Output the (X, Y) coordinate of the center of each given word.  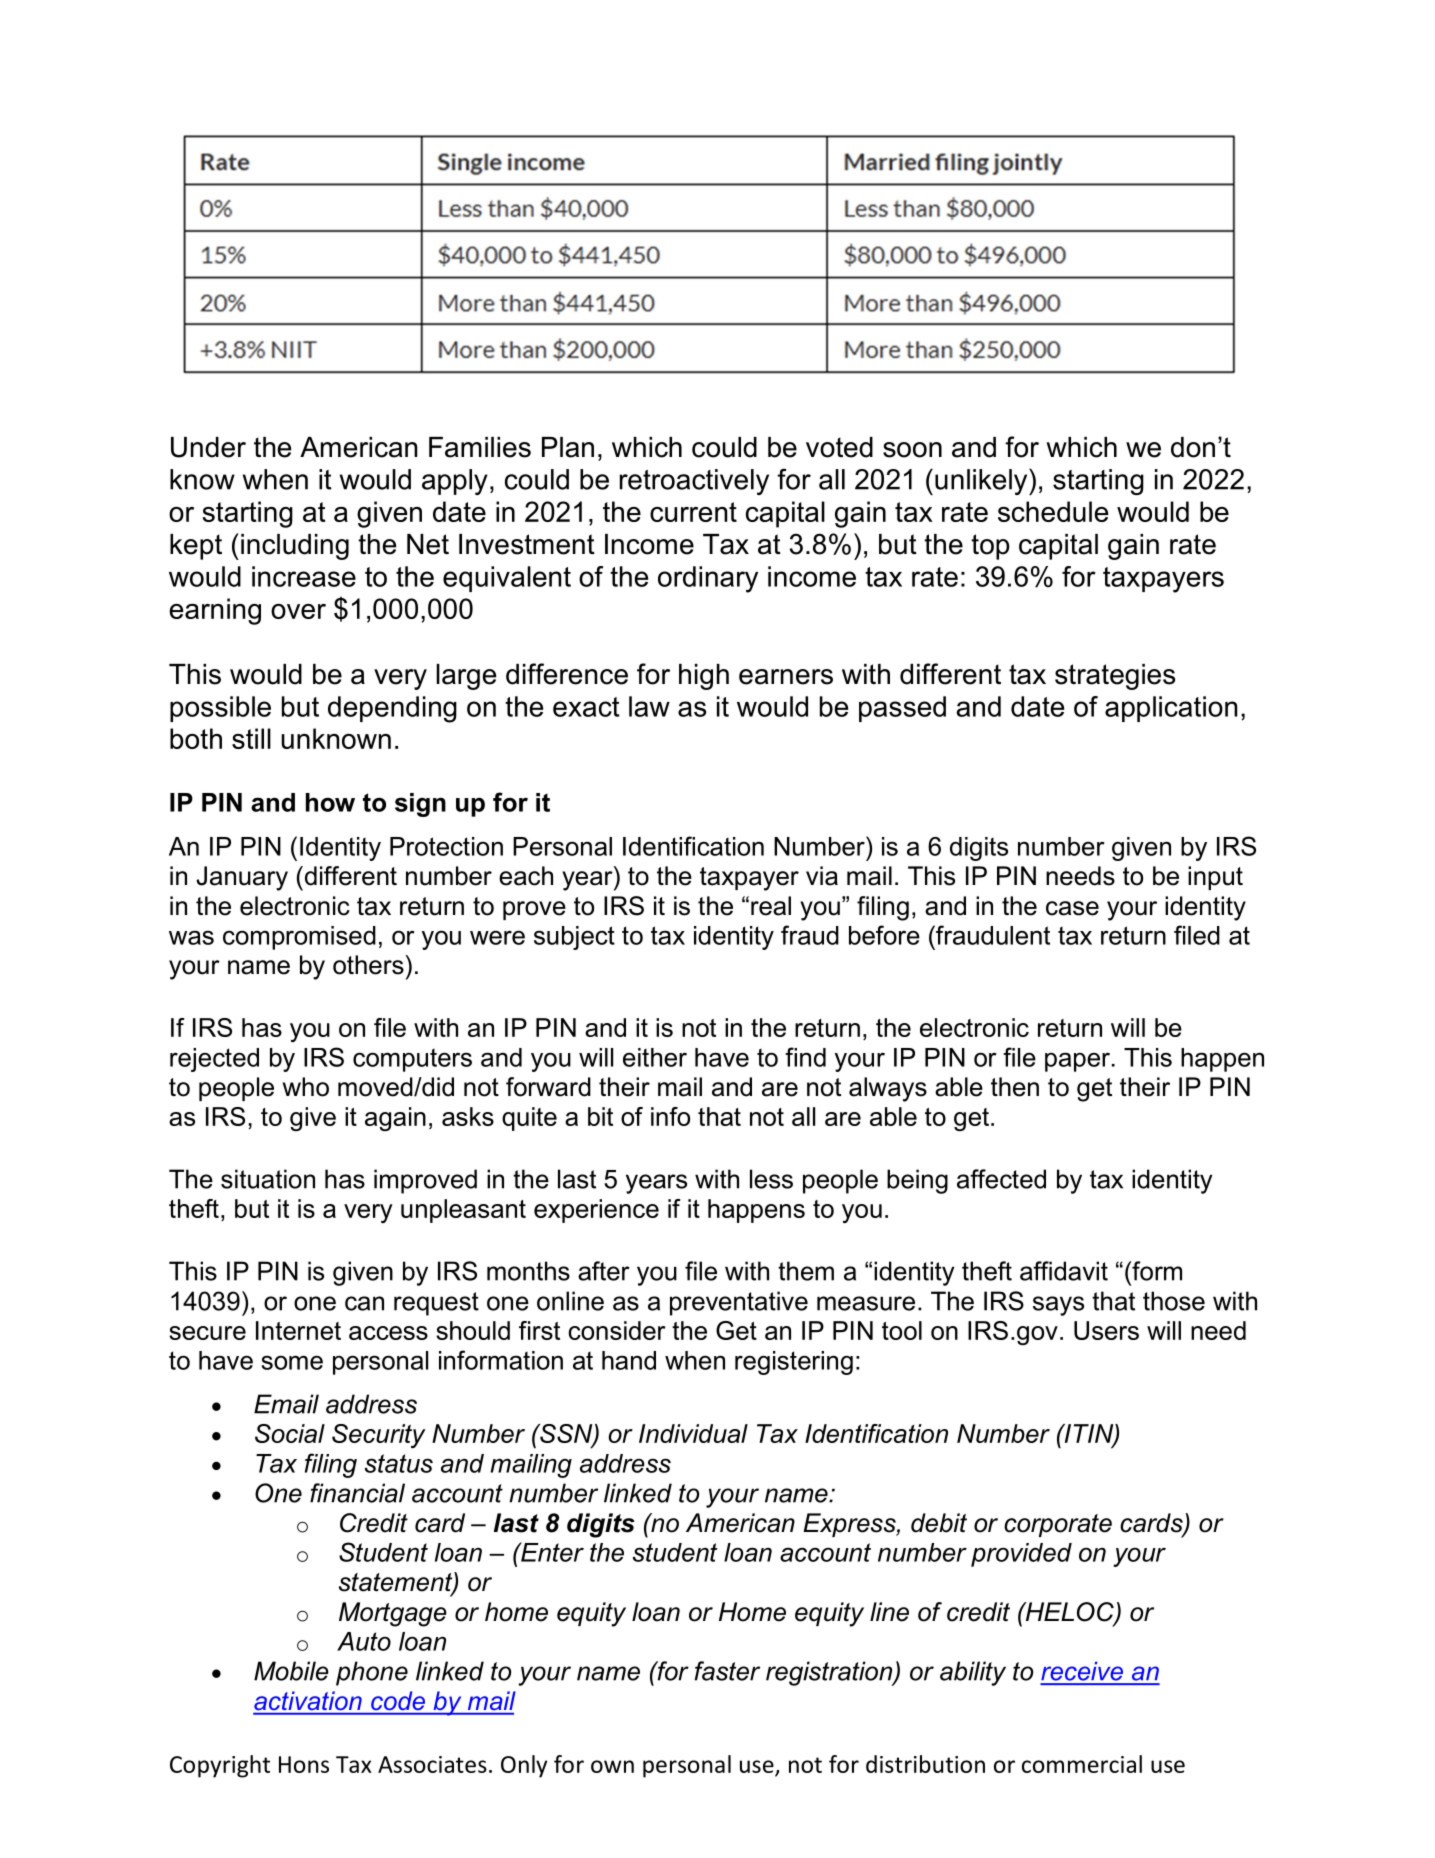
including (295, 547)
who (306, 1087)
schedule (1053, 511)
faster (727, 1671)
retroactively (694, 482)
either (655, 1057)
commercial (1082, 1764)
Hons (304, 1764)
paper (1077, 1062)
